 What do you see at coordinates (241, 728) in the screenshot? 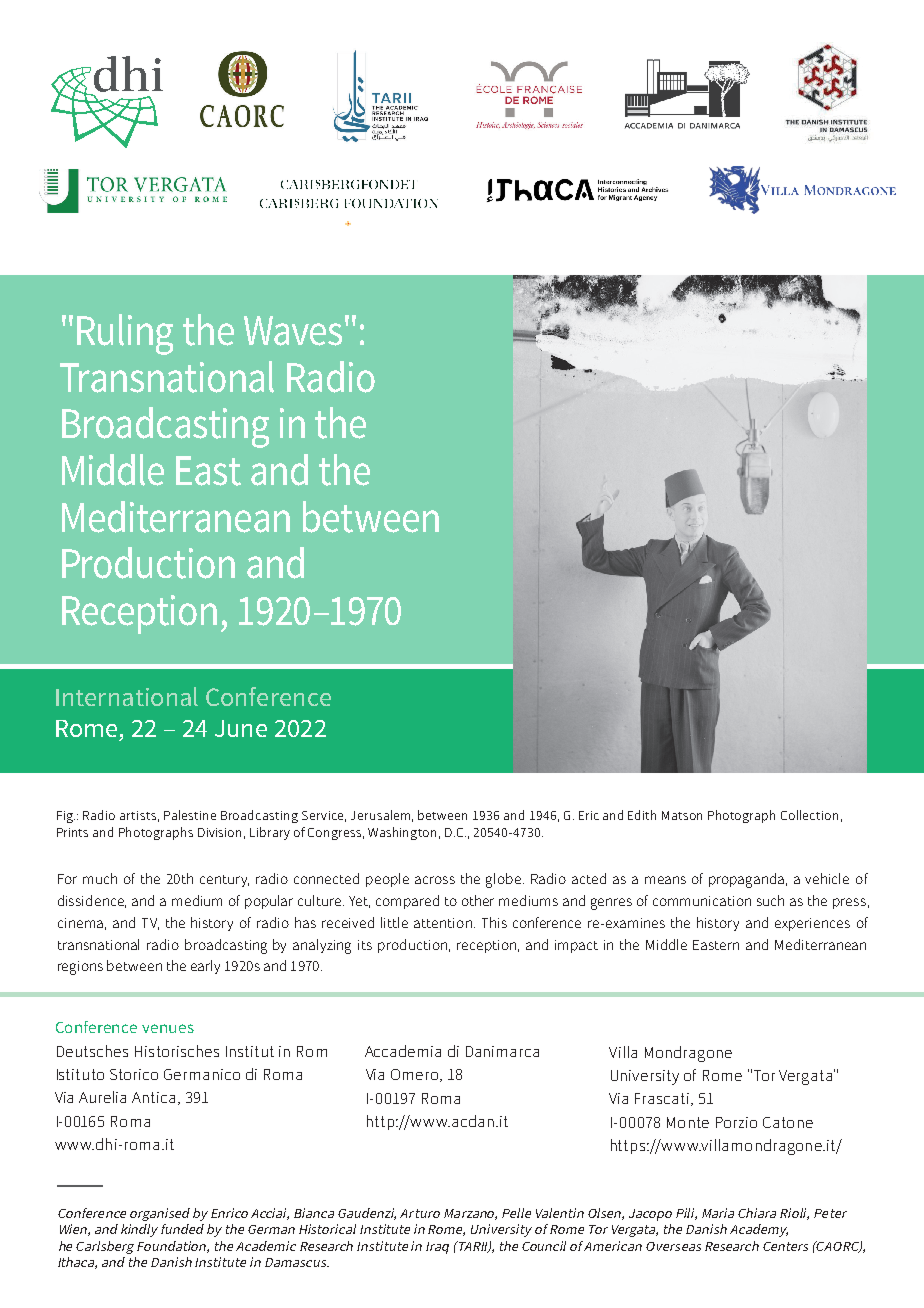
I see `June` at bounding box center [241, 728].
